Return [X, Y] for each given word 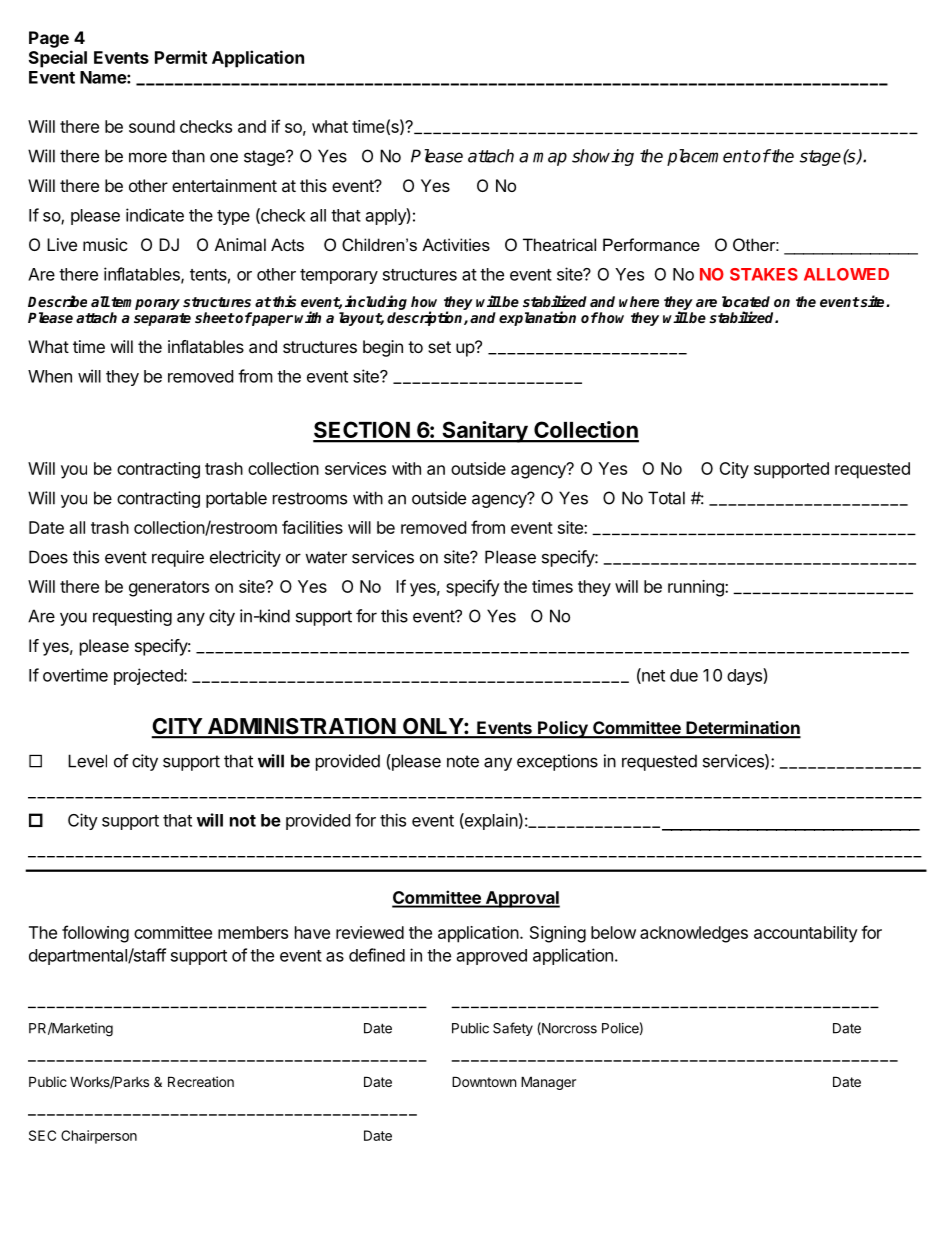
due [684, 675]
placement [708, 157]
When [50, 376]
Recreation [201, 1081]
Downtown [484, 1081]
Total [666, 498]
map [550, 159]
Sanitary [485, 432]
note [463, 761]
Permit [181, 57]
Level [87, 761]
